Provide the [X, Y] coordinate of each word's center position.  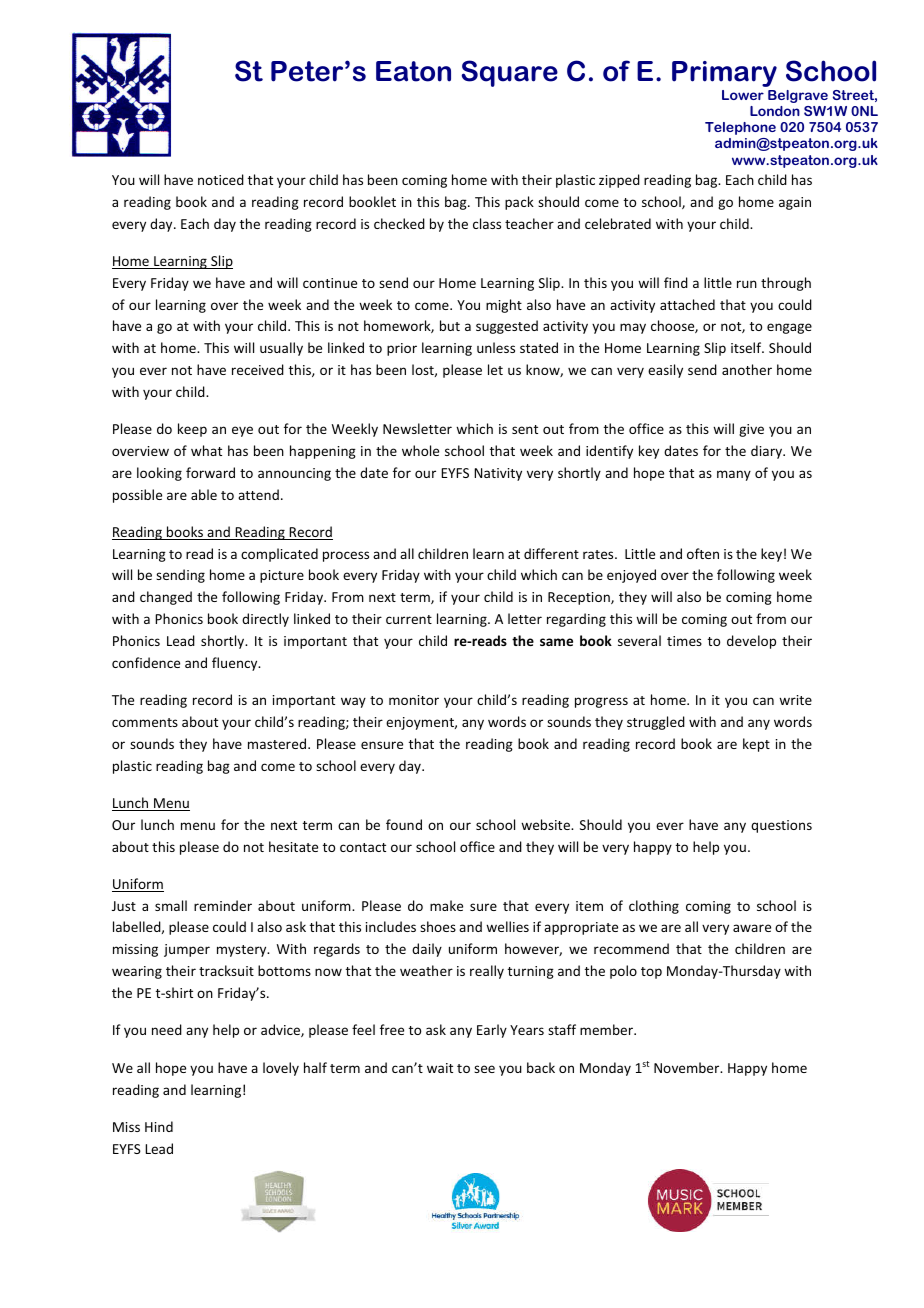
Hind [159, 1126]
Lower [743, 95]
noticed [221, 179]
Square [510, 73]
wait [440, 1068]
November [688, 1067]
